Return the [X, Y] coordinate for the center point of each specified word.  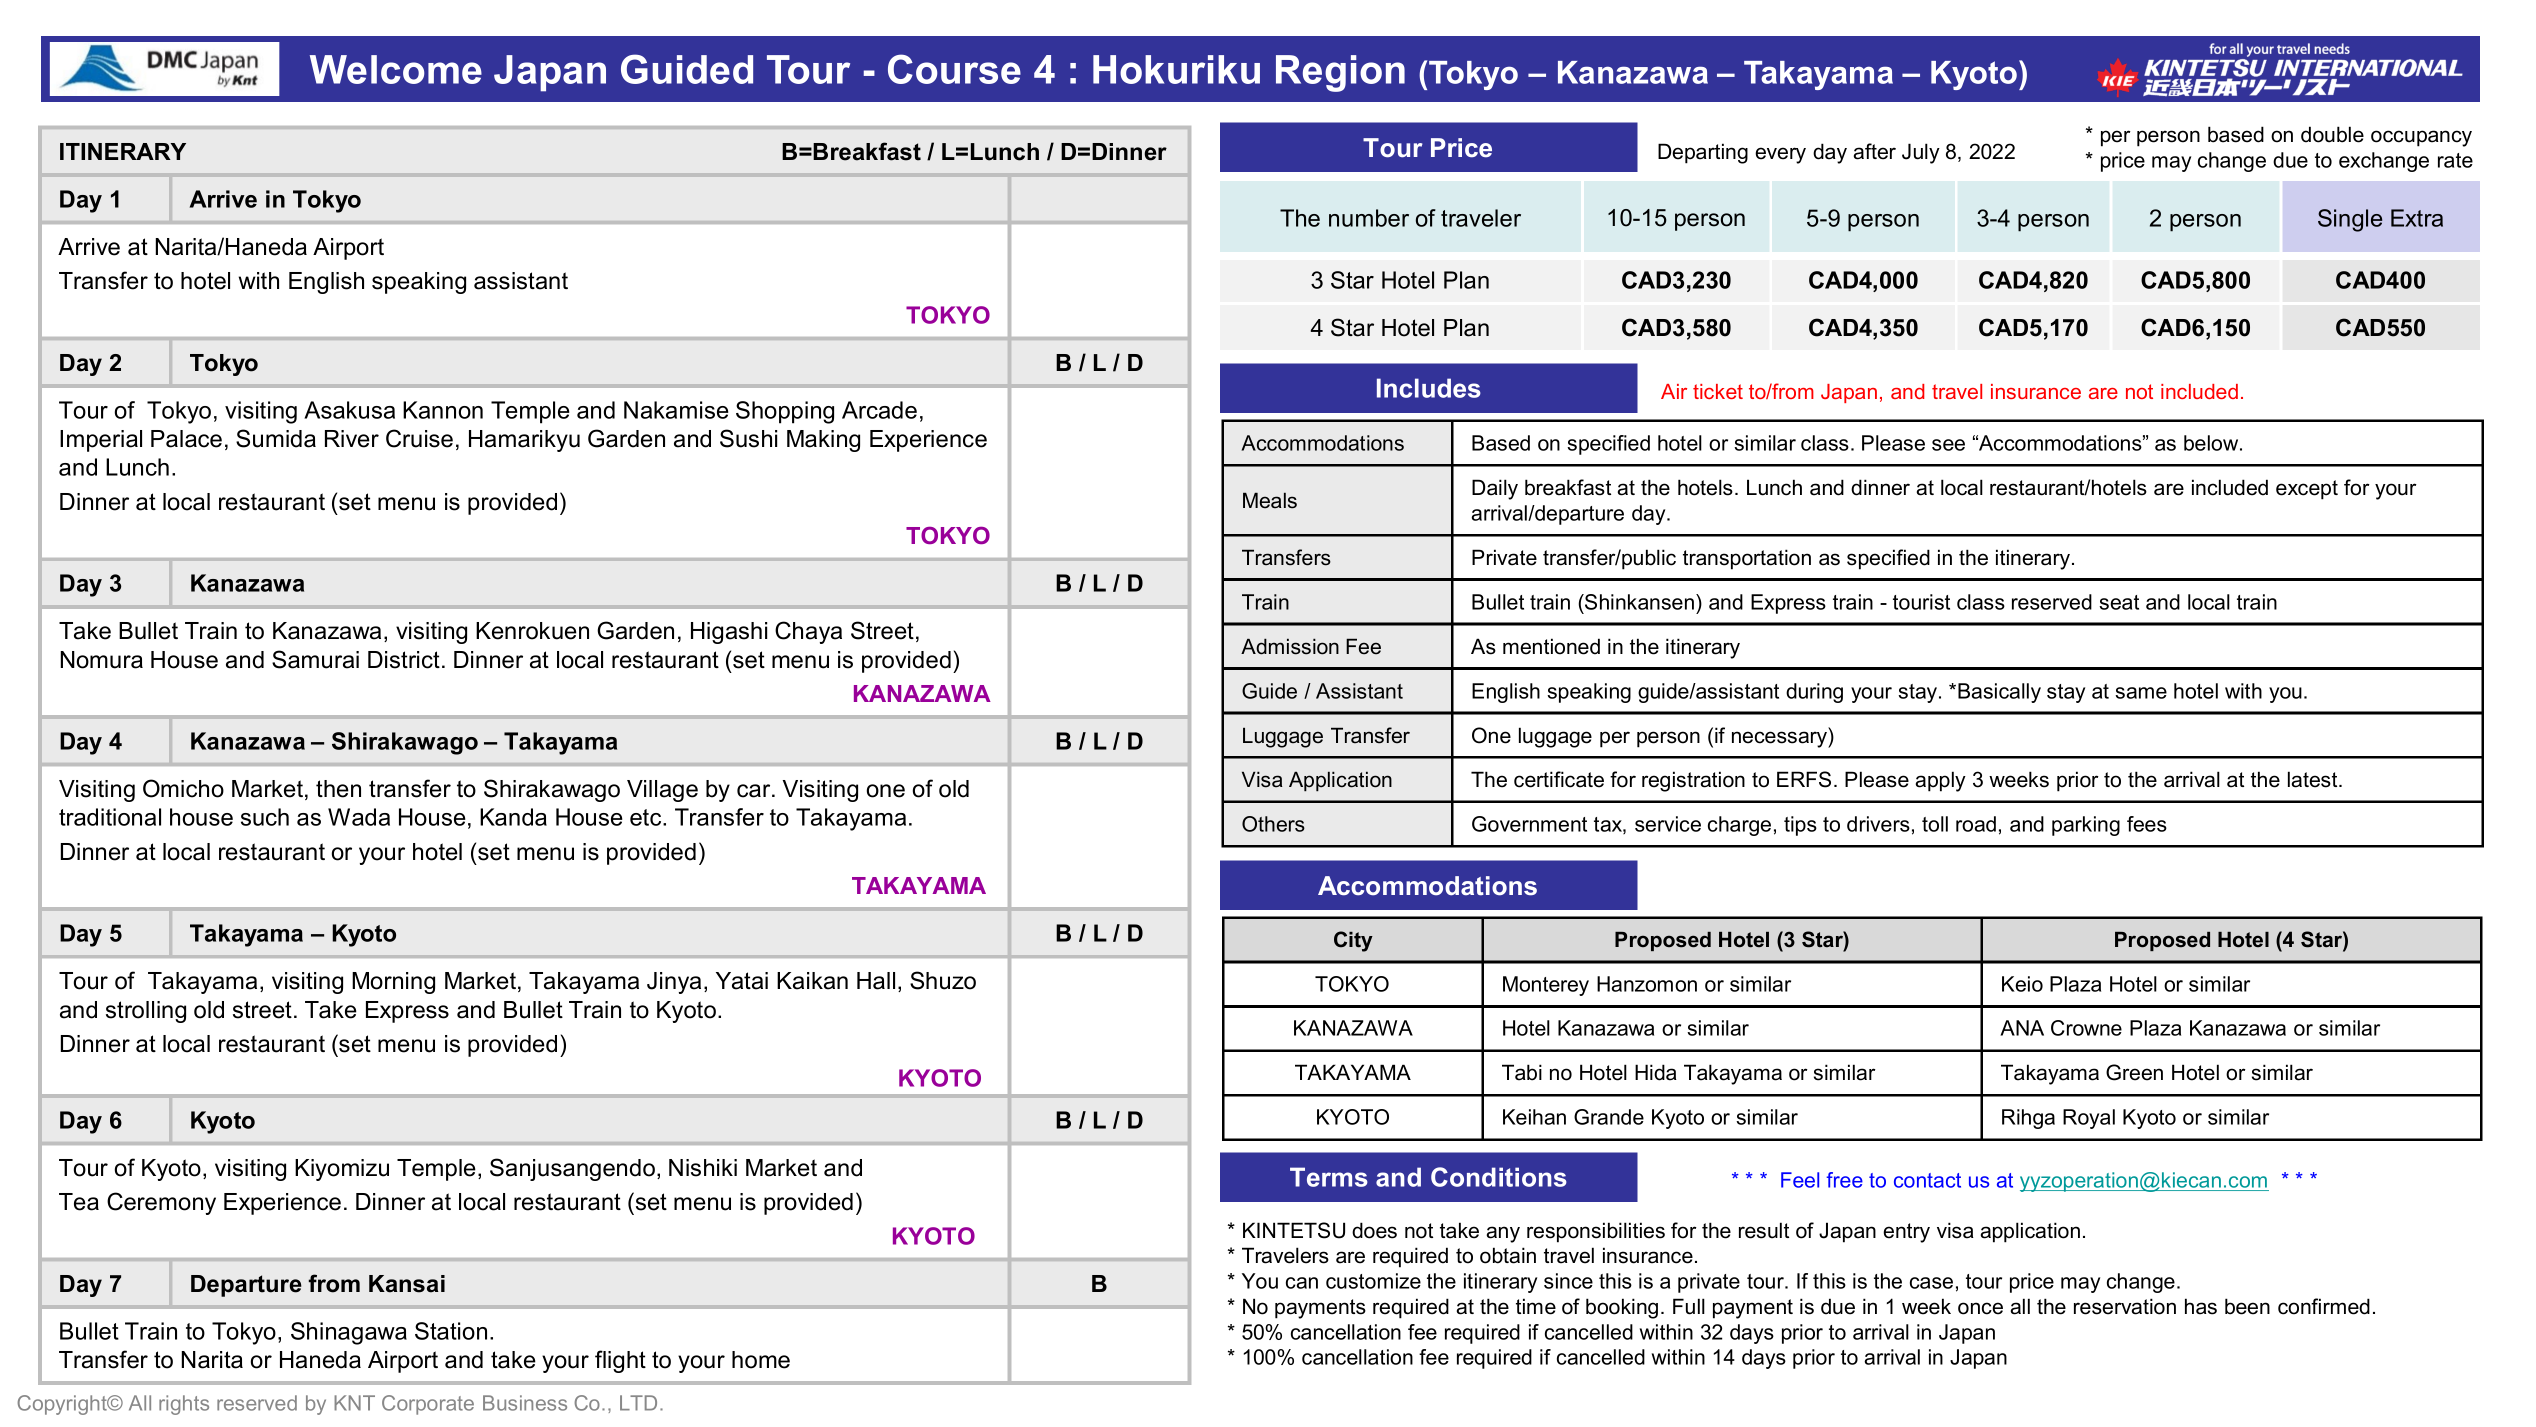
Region [1340, 73]
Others [1273, 824]
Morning [393, 983]
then [338, 789]
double [2332, 134]
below [2212, 443]
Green [2134, 1072]
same [2141, 693]
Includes [1429, 388]
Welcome [396, 69]
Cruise [419, 438]
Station [451, 1331]
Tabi [1522, 1072]
